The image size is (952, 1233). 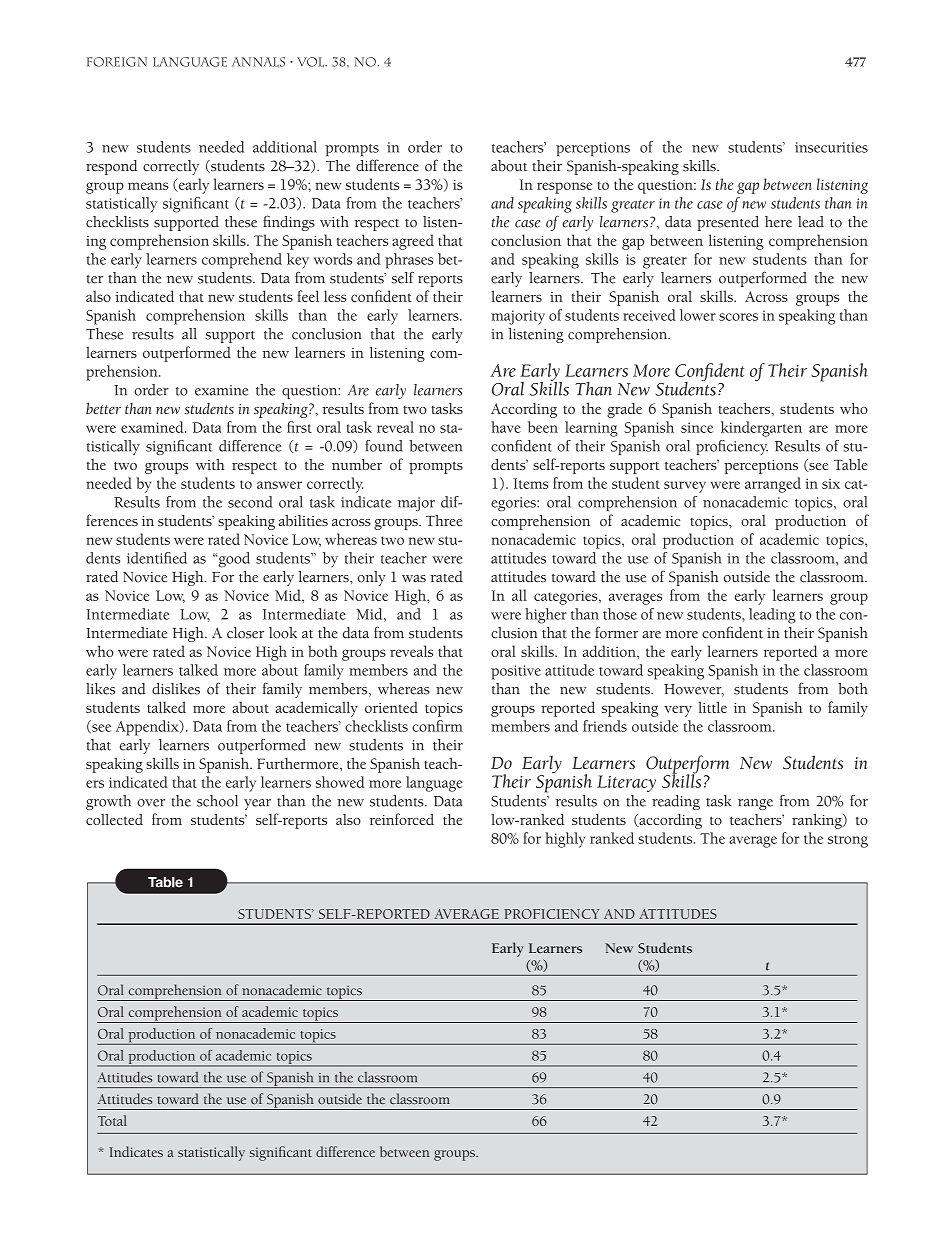 I want to click on ranking, so click(x=818, y=821).
